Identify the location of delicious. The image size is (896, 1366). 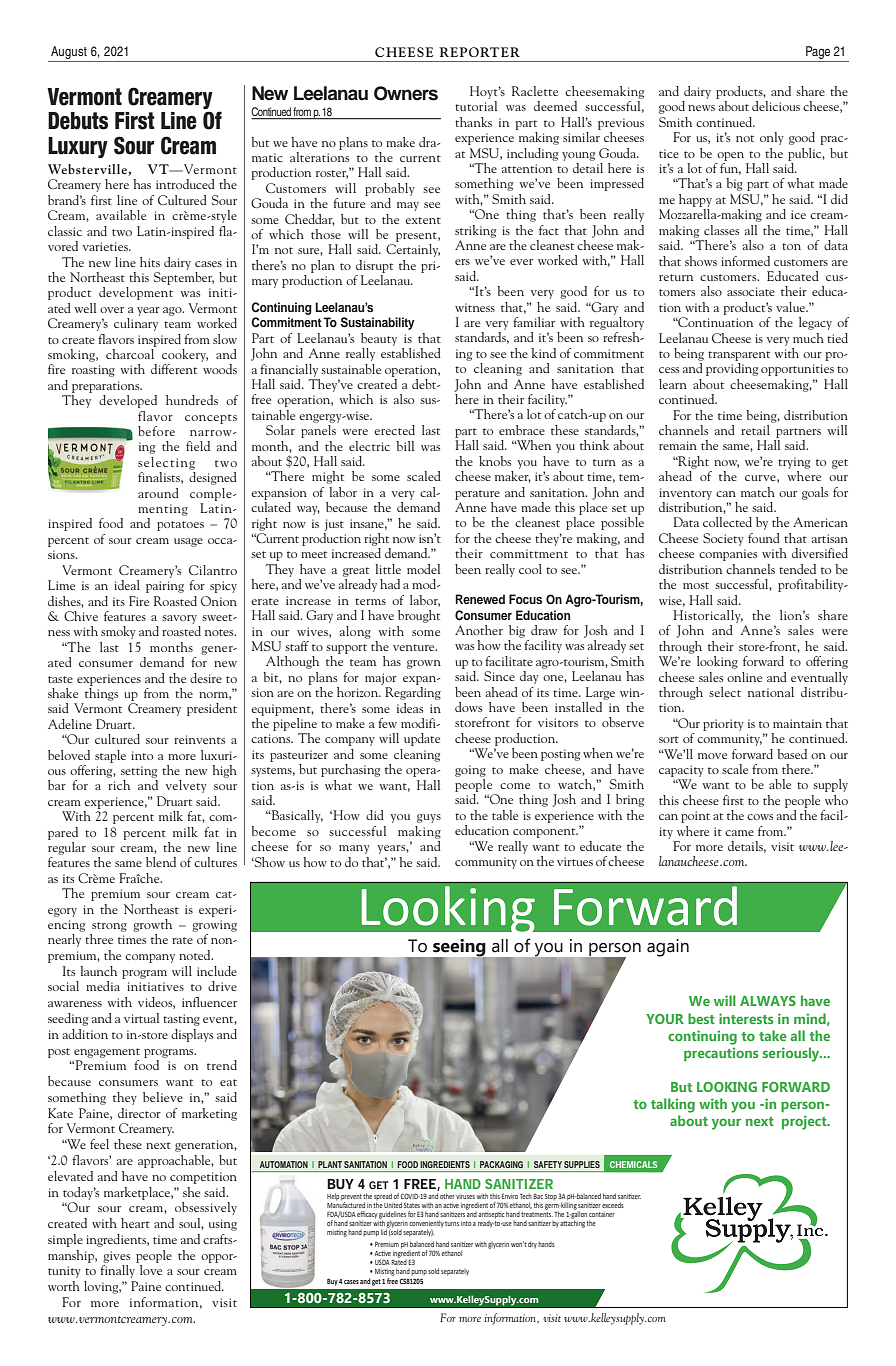
(776, 106).
